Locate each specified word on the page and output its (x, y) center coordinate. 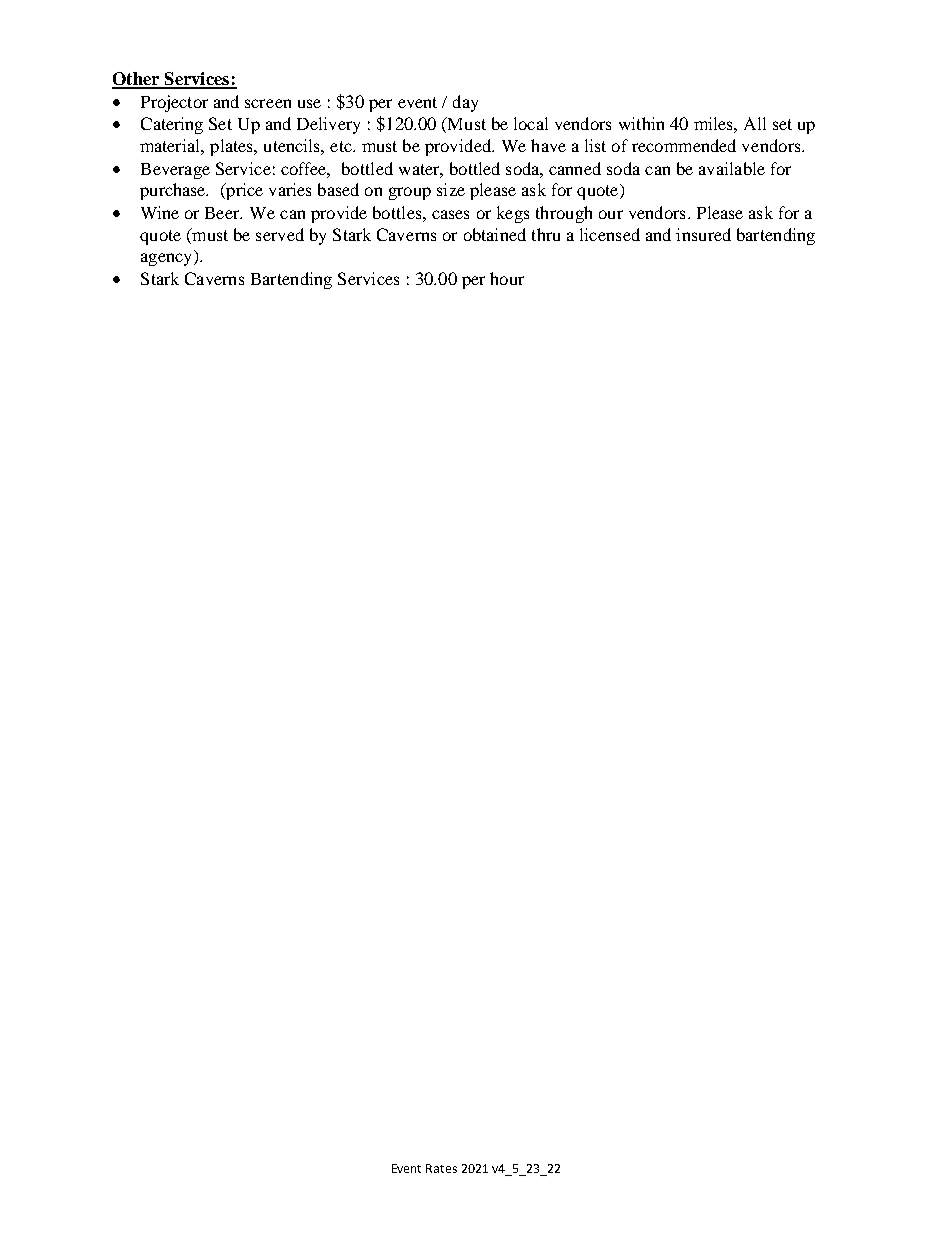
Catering (172, 125)
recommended (684, 145)
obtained (495, 234)
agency (168, 259)
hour (507, 278)
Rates (441, 1168)
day (465, 103)
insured (703, 234)
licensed (610, 234)
